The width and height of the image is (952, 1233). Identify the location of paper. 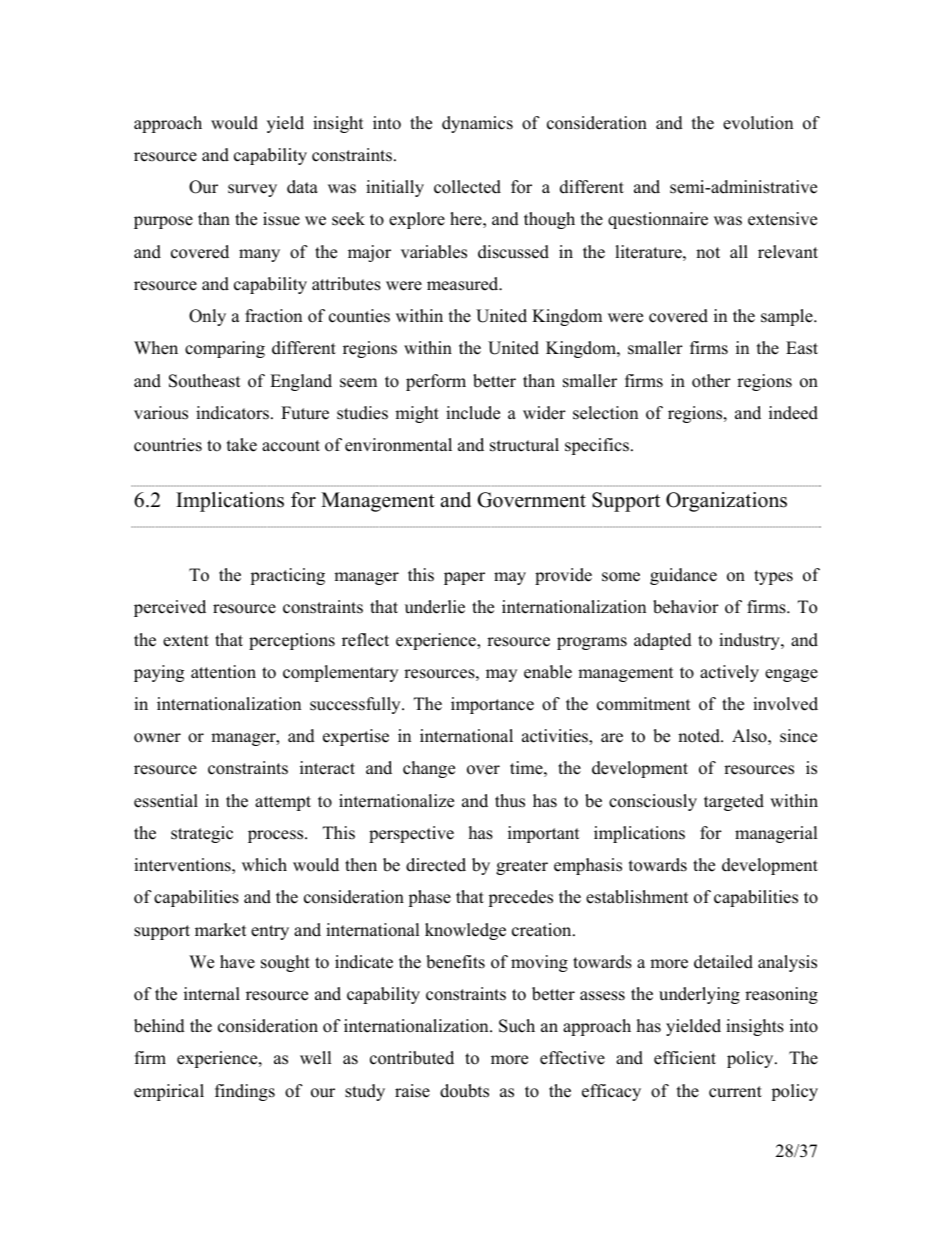
(464, 578).
